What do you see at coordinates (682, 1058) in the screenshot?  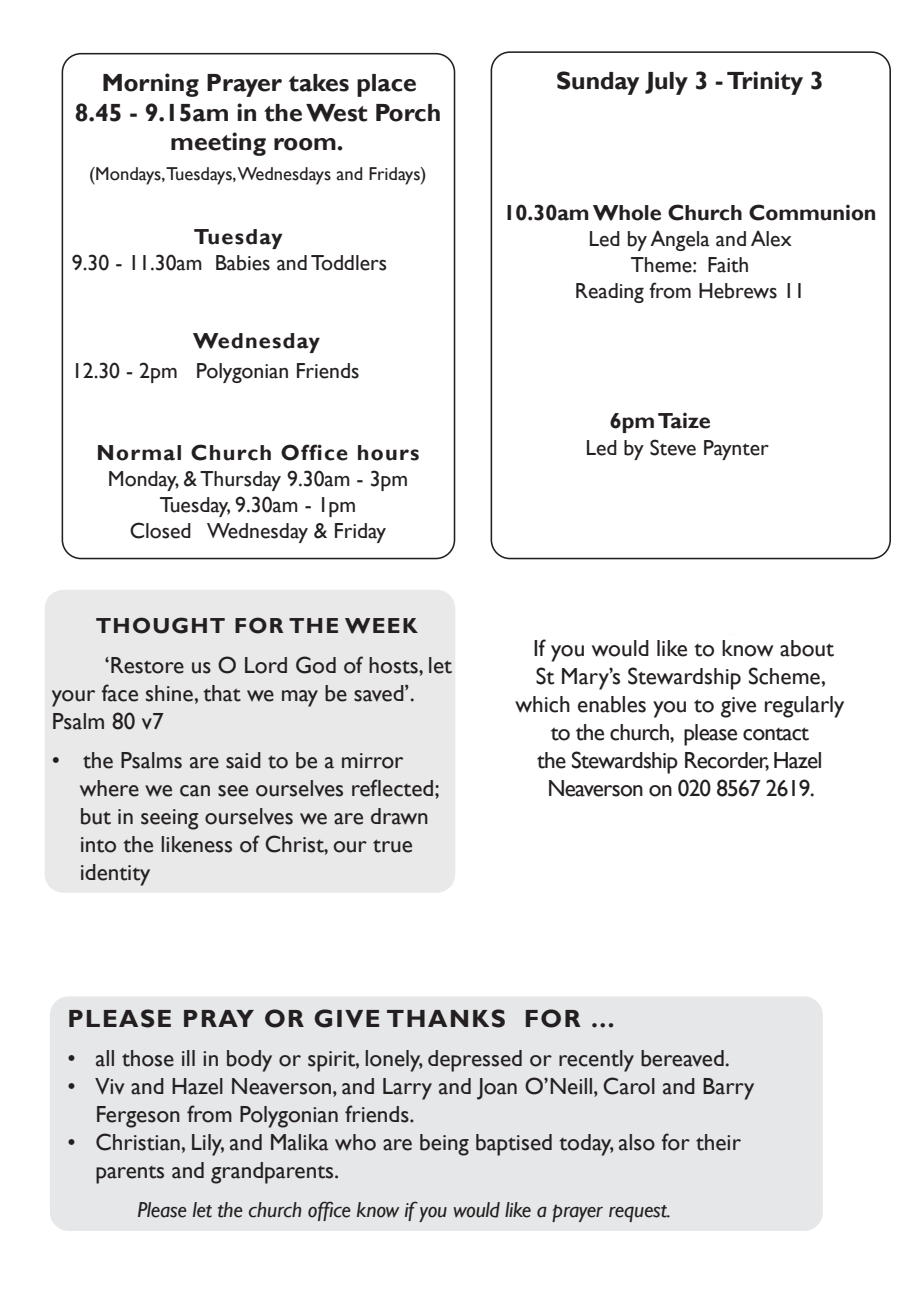 I see `bereaved` at bounding box center [682, 1058].
